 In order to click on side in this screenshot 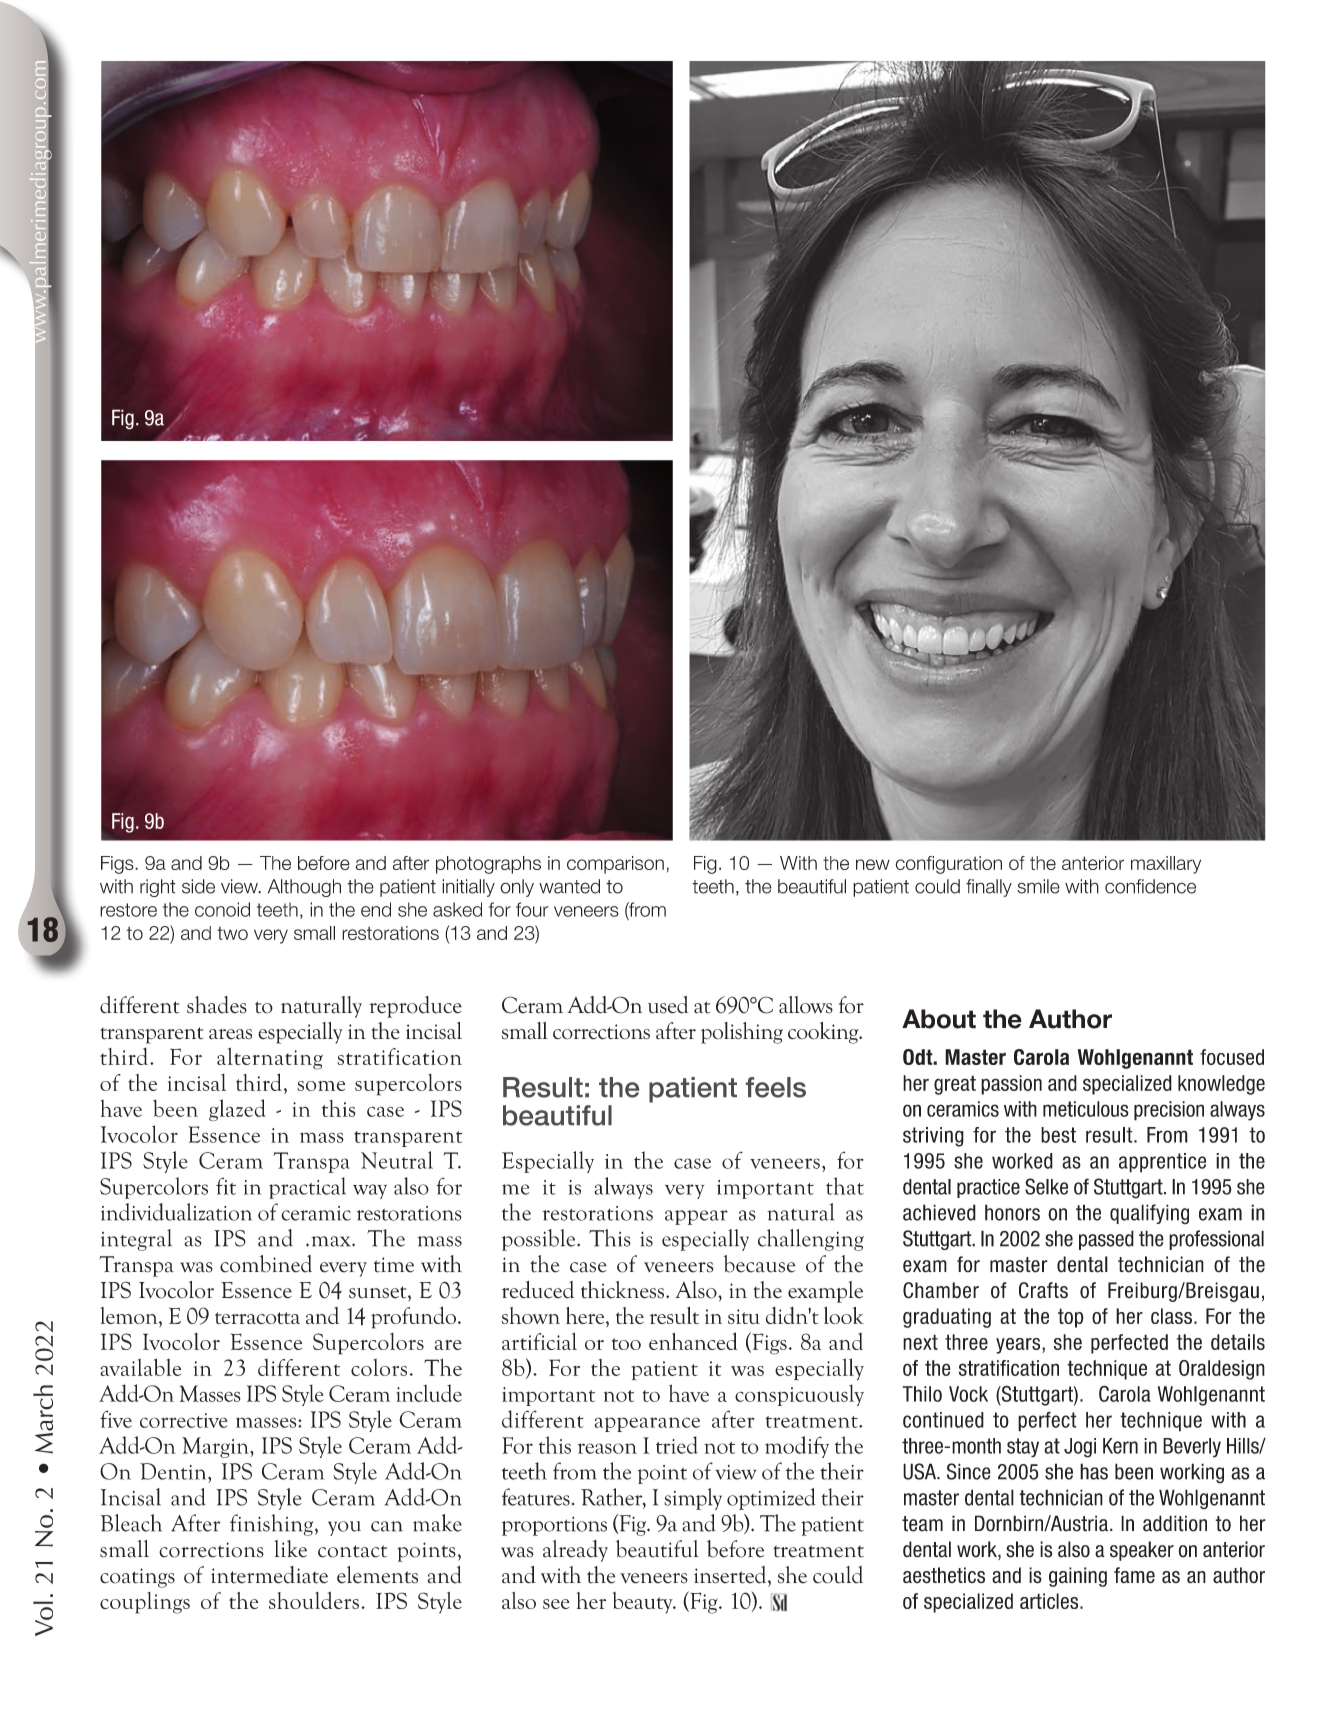, I will do `click(198, 886)`.
